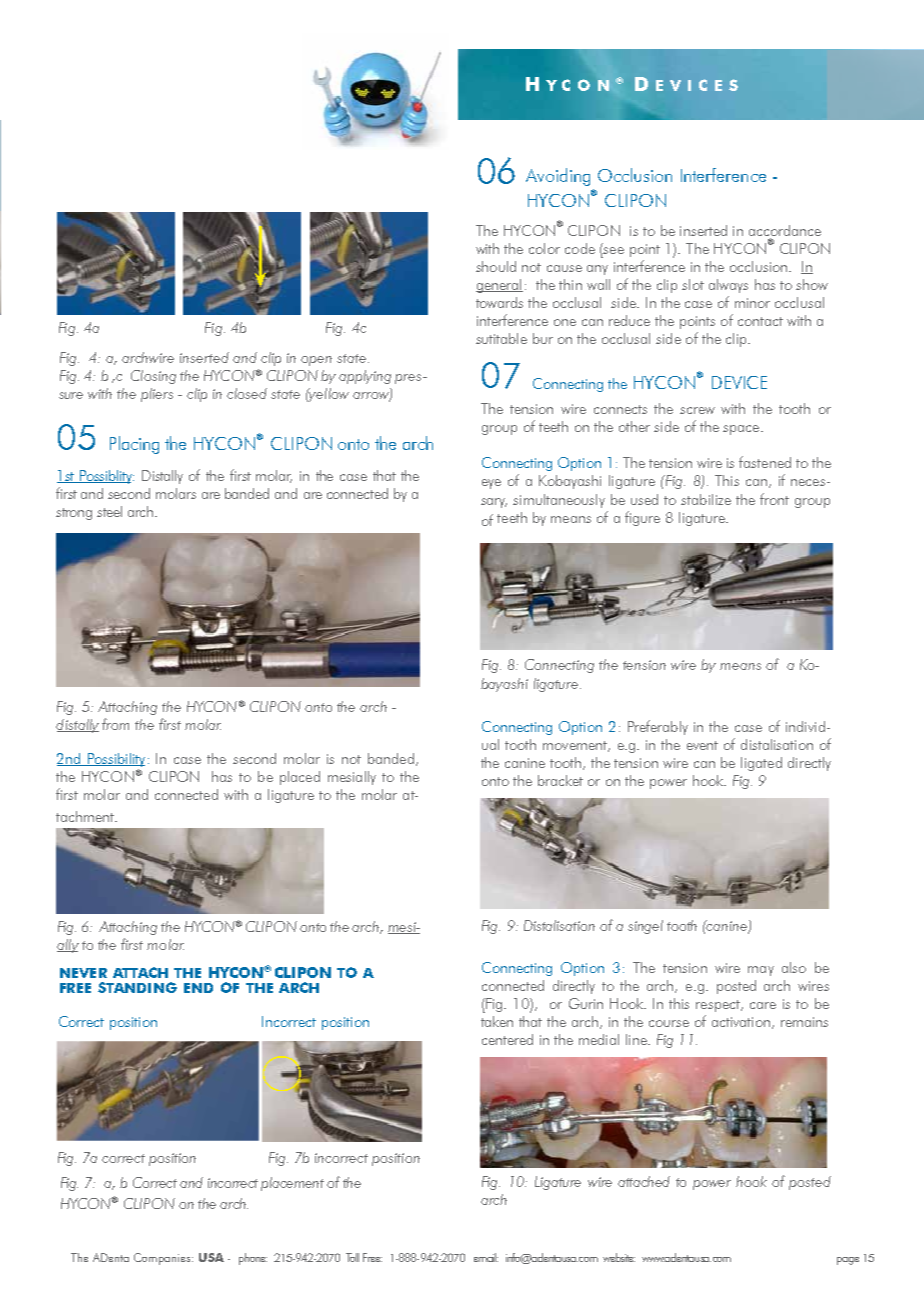 The height and width of the screenshot is (1296, 924). What do you see at coordinates (785, 232) in the screenshot?
I see `accordance` at bounding box center [785, 232].
